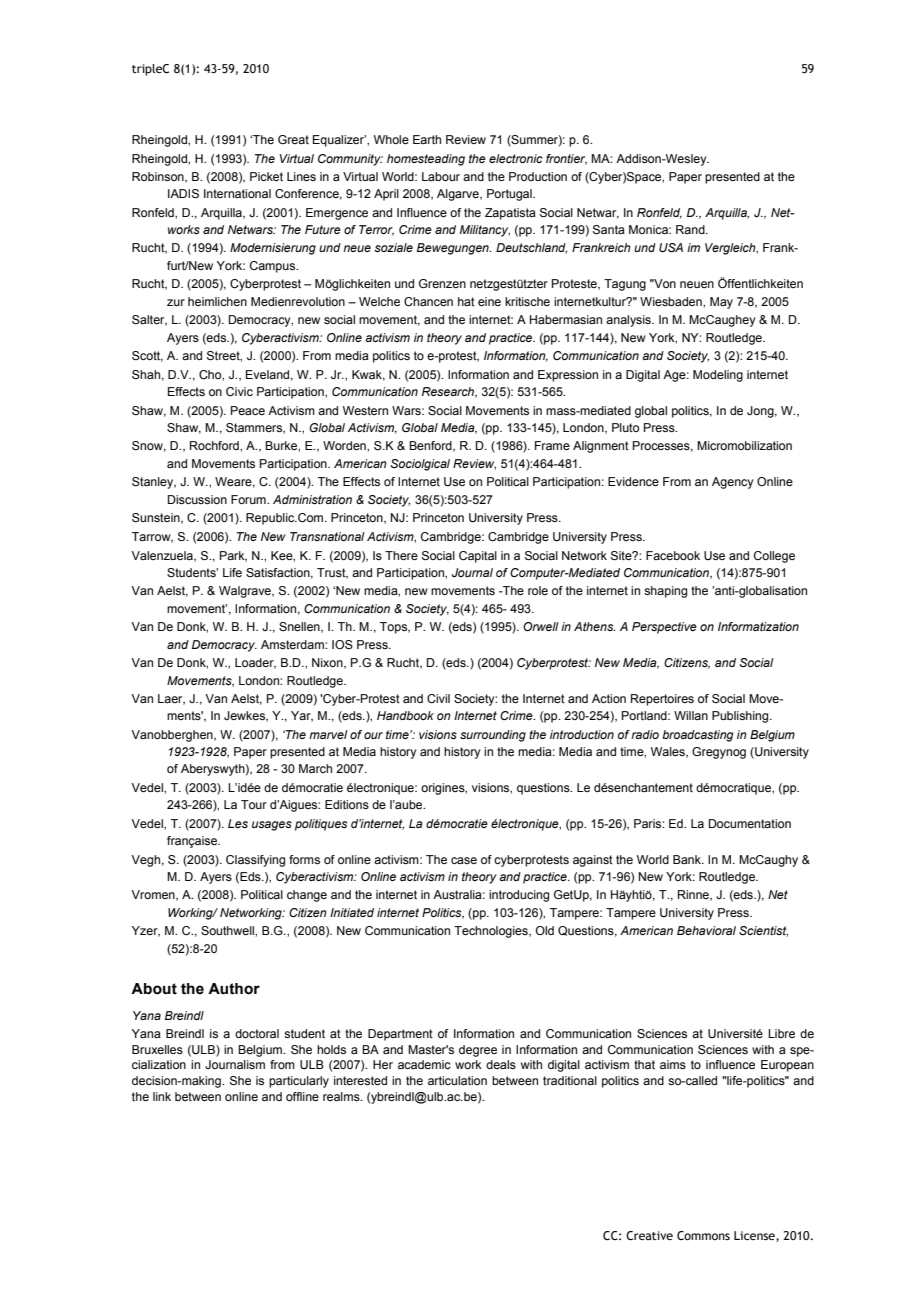  Describe the element at coordinates (741, 717) in the screenshot. I see `Publishing` at that location.
